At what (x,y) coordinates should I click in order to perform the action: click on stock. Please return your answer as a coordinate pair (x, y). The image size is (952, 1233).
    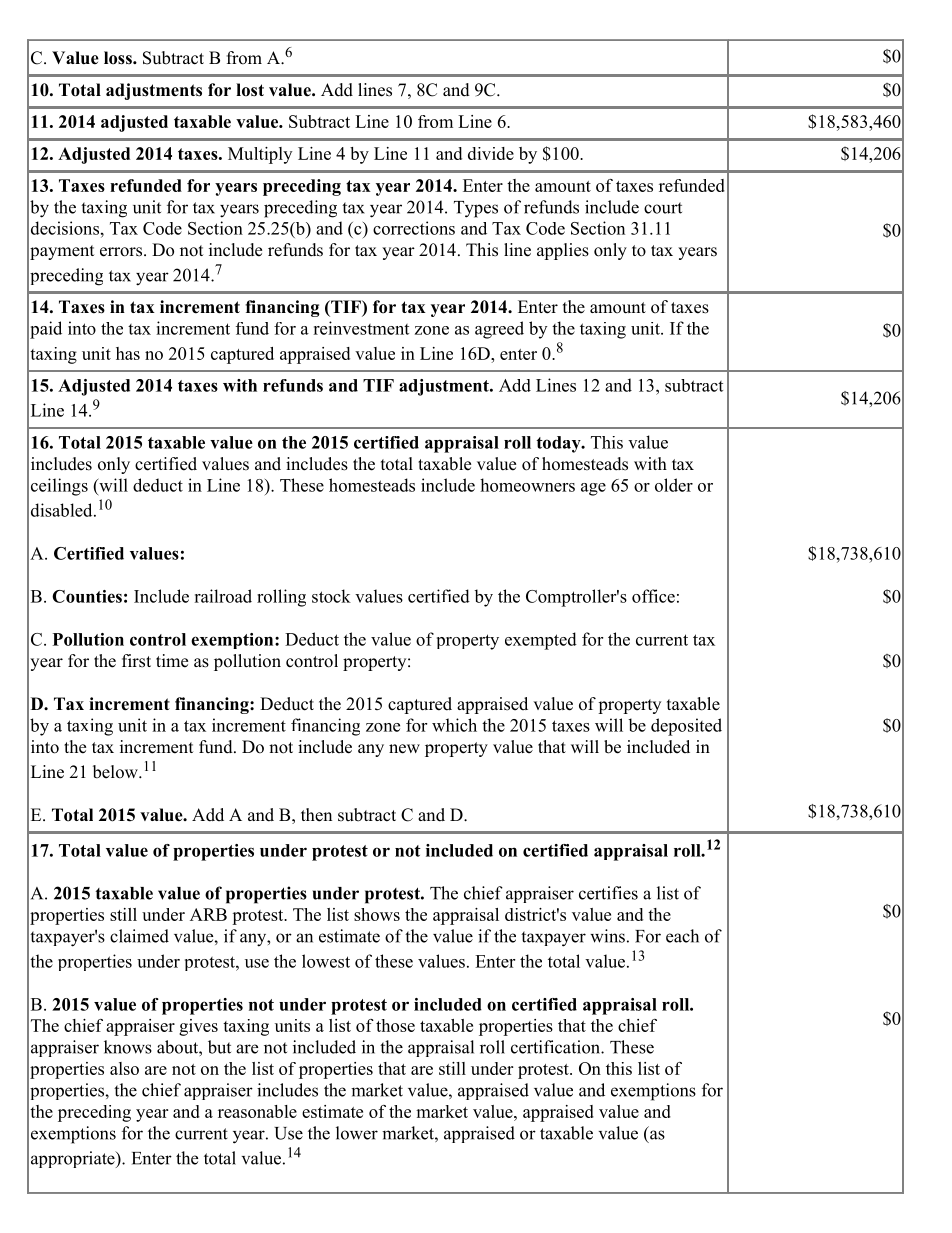
    Looking at the image, I should click on (331, 596).
